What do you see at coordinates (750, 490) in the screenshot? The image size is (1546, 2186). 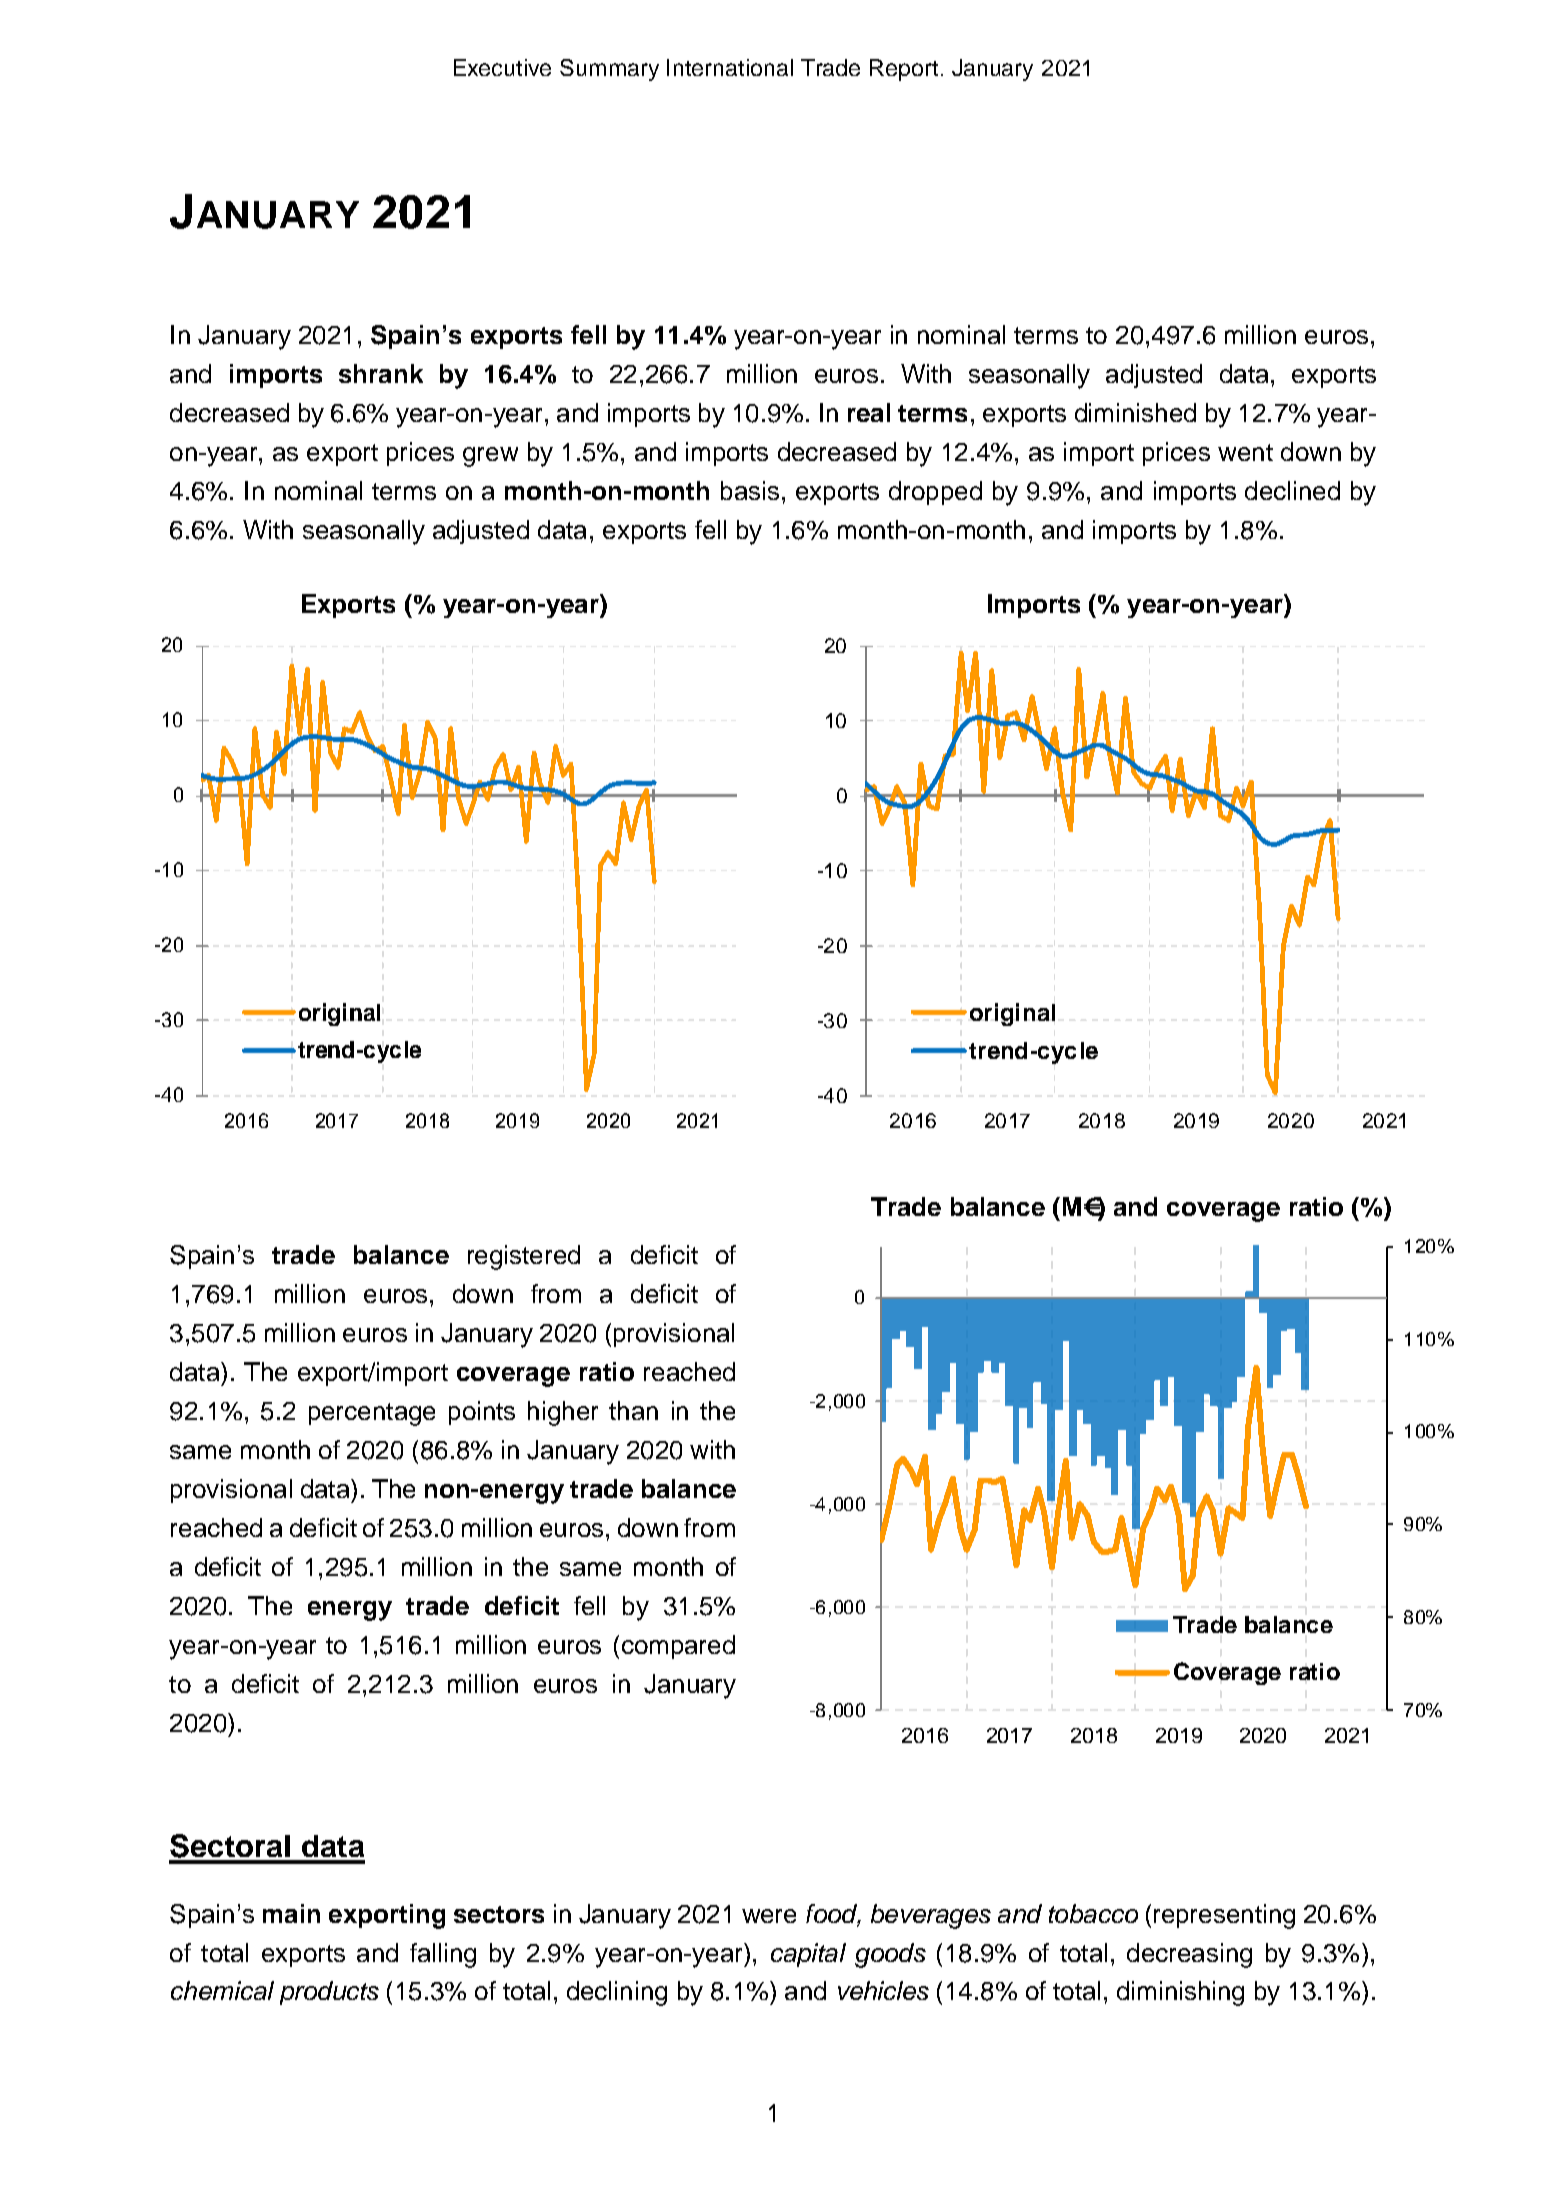 I see `basis` at bounding box center [750, 490].
